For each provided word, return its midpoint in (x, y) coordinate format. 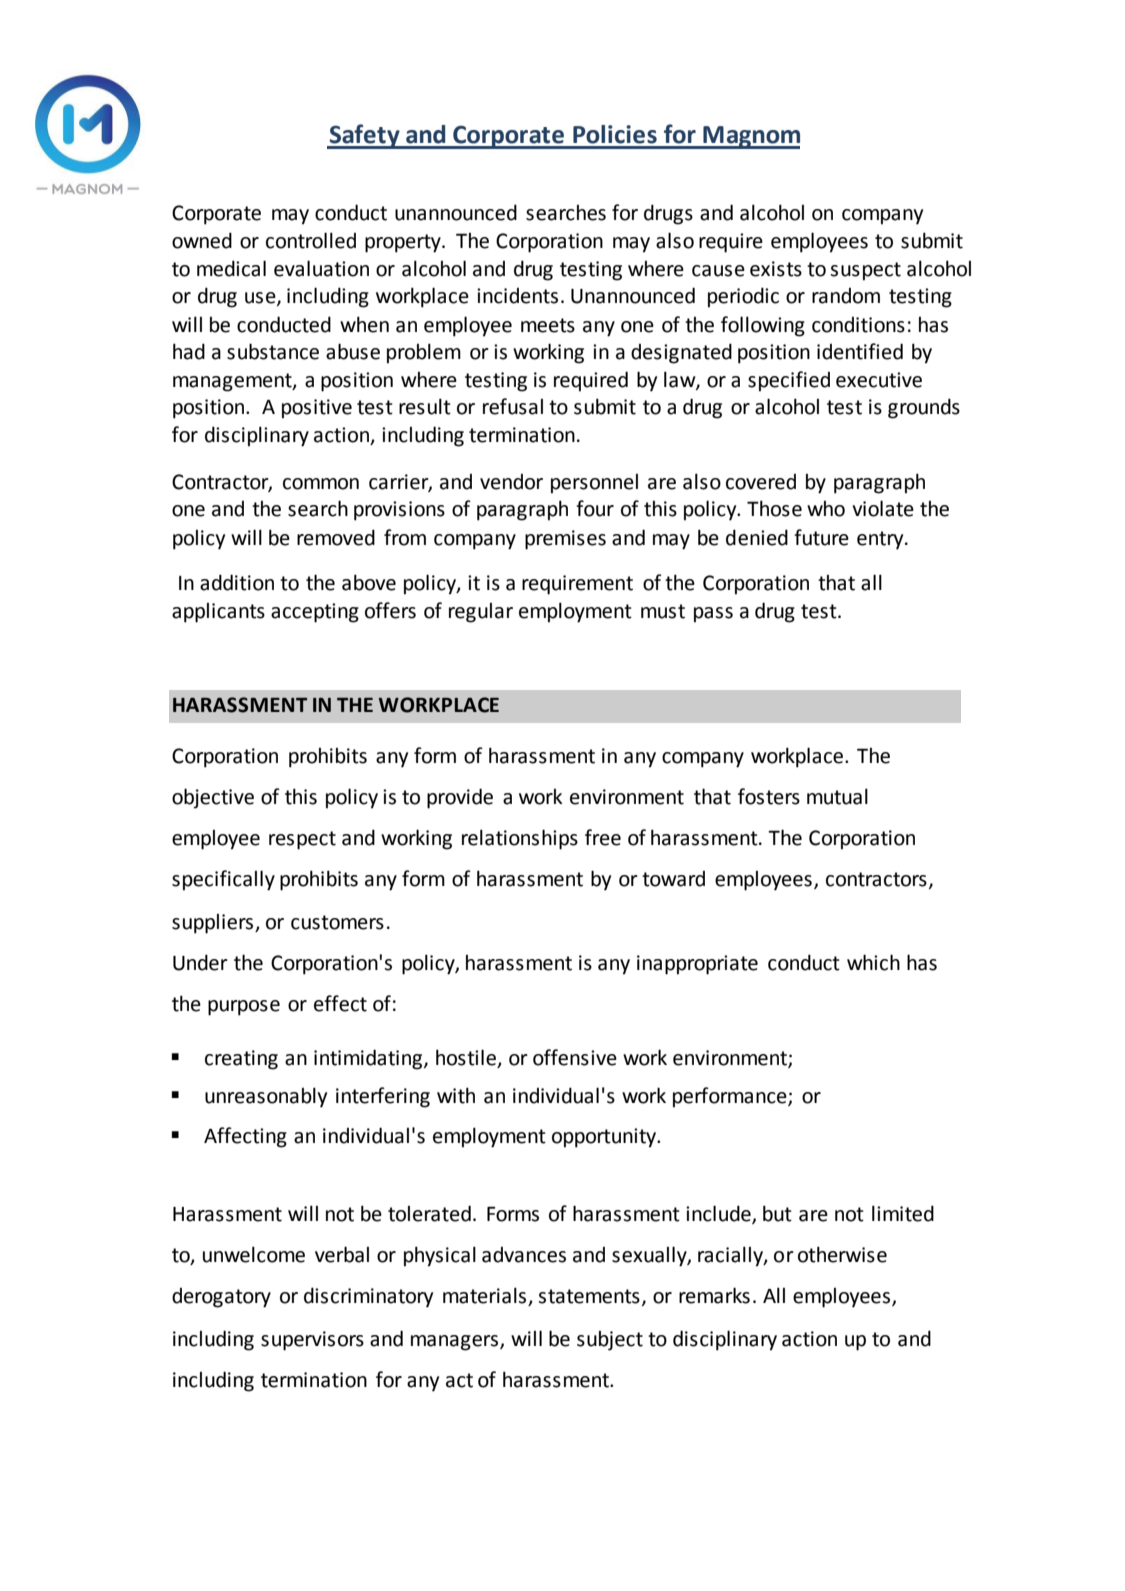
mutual (837, 796)
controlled (311, 240)
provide (460, 798)
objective (213, 798)
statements (589, 1296)
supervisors (312, 1341)
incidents (517, 296)
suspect (865, 271)
